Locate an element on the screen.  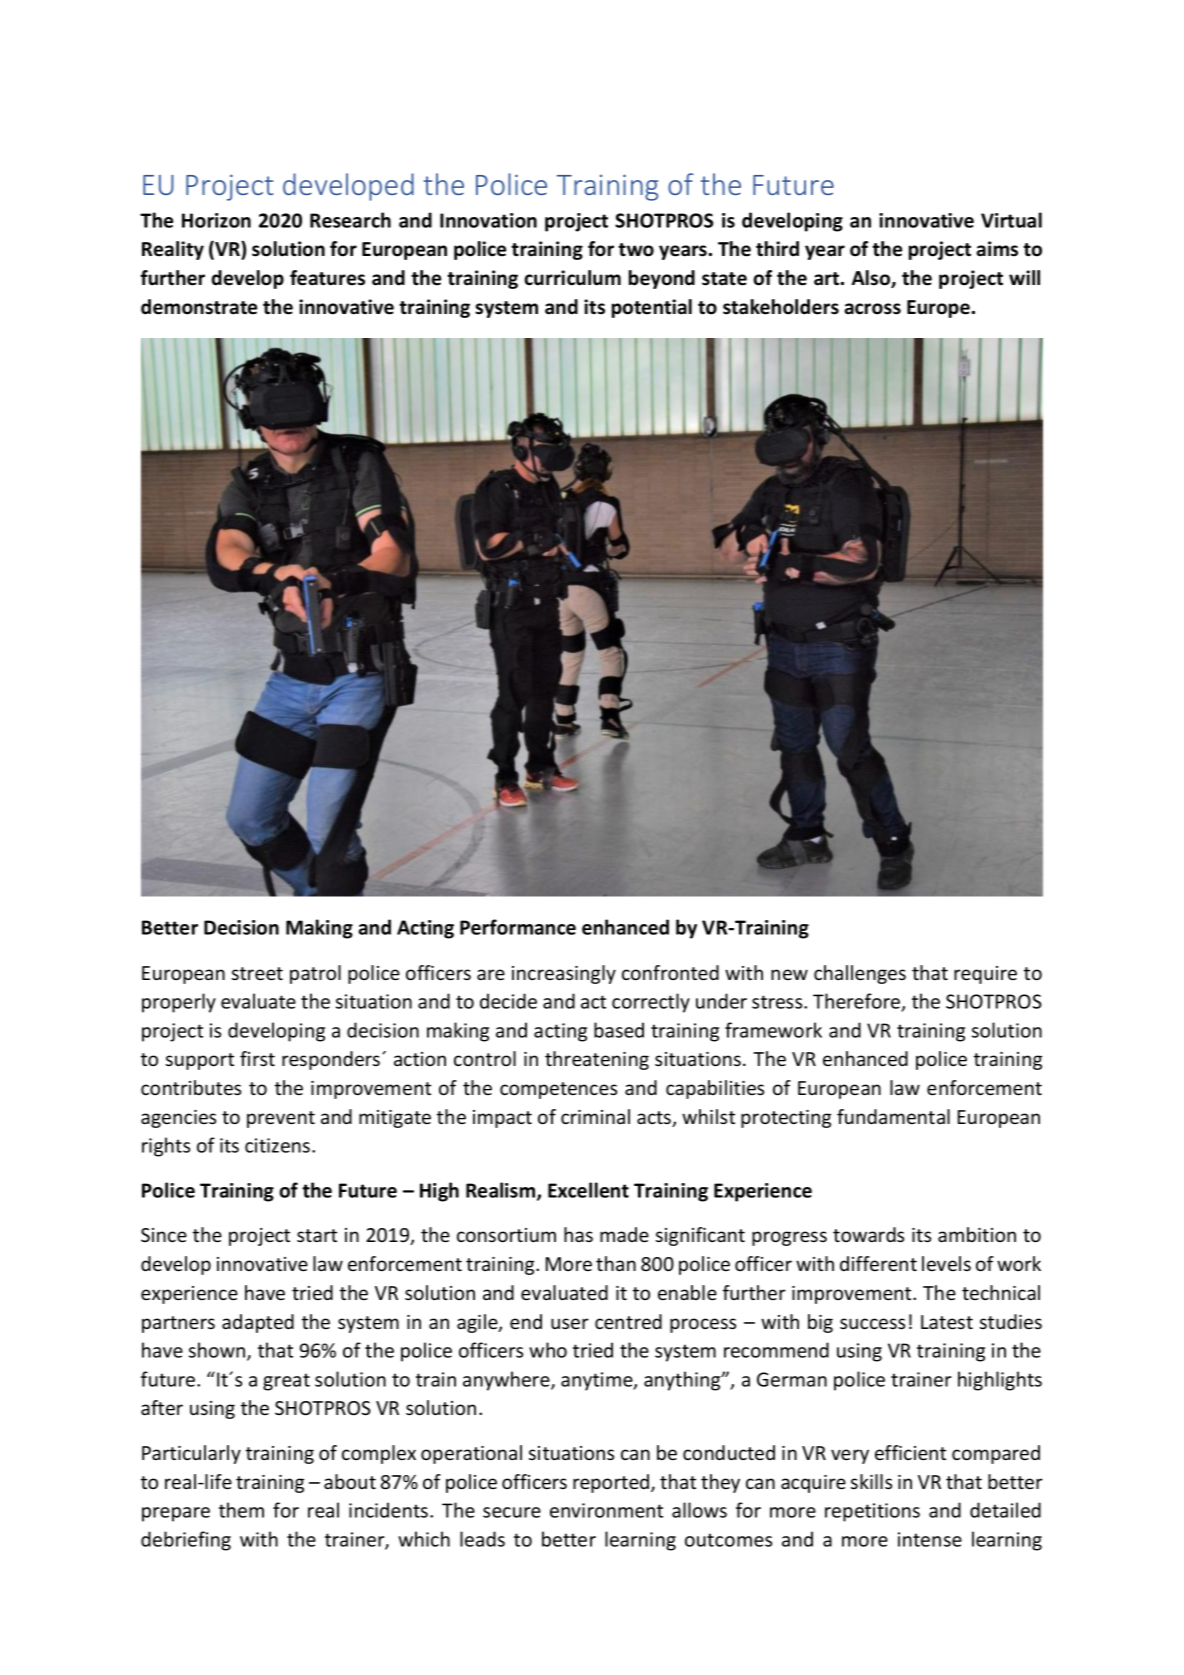
intense is located at coordinates (930, 1539).
